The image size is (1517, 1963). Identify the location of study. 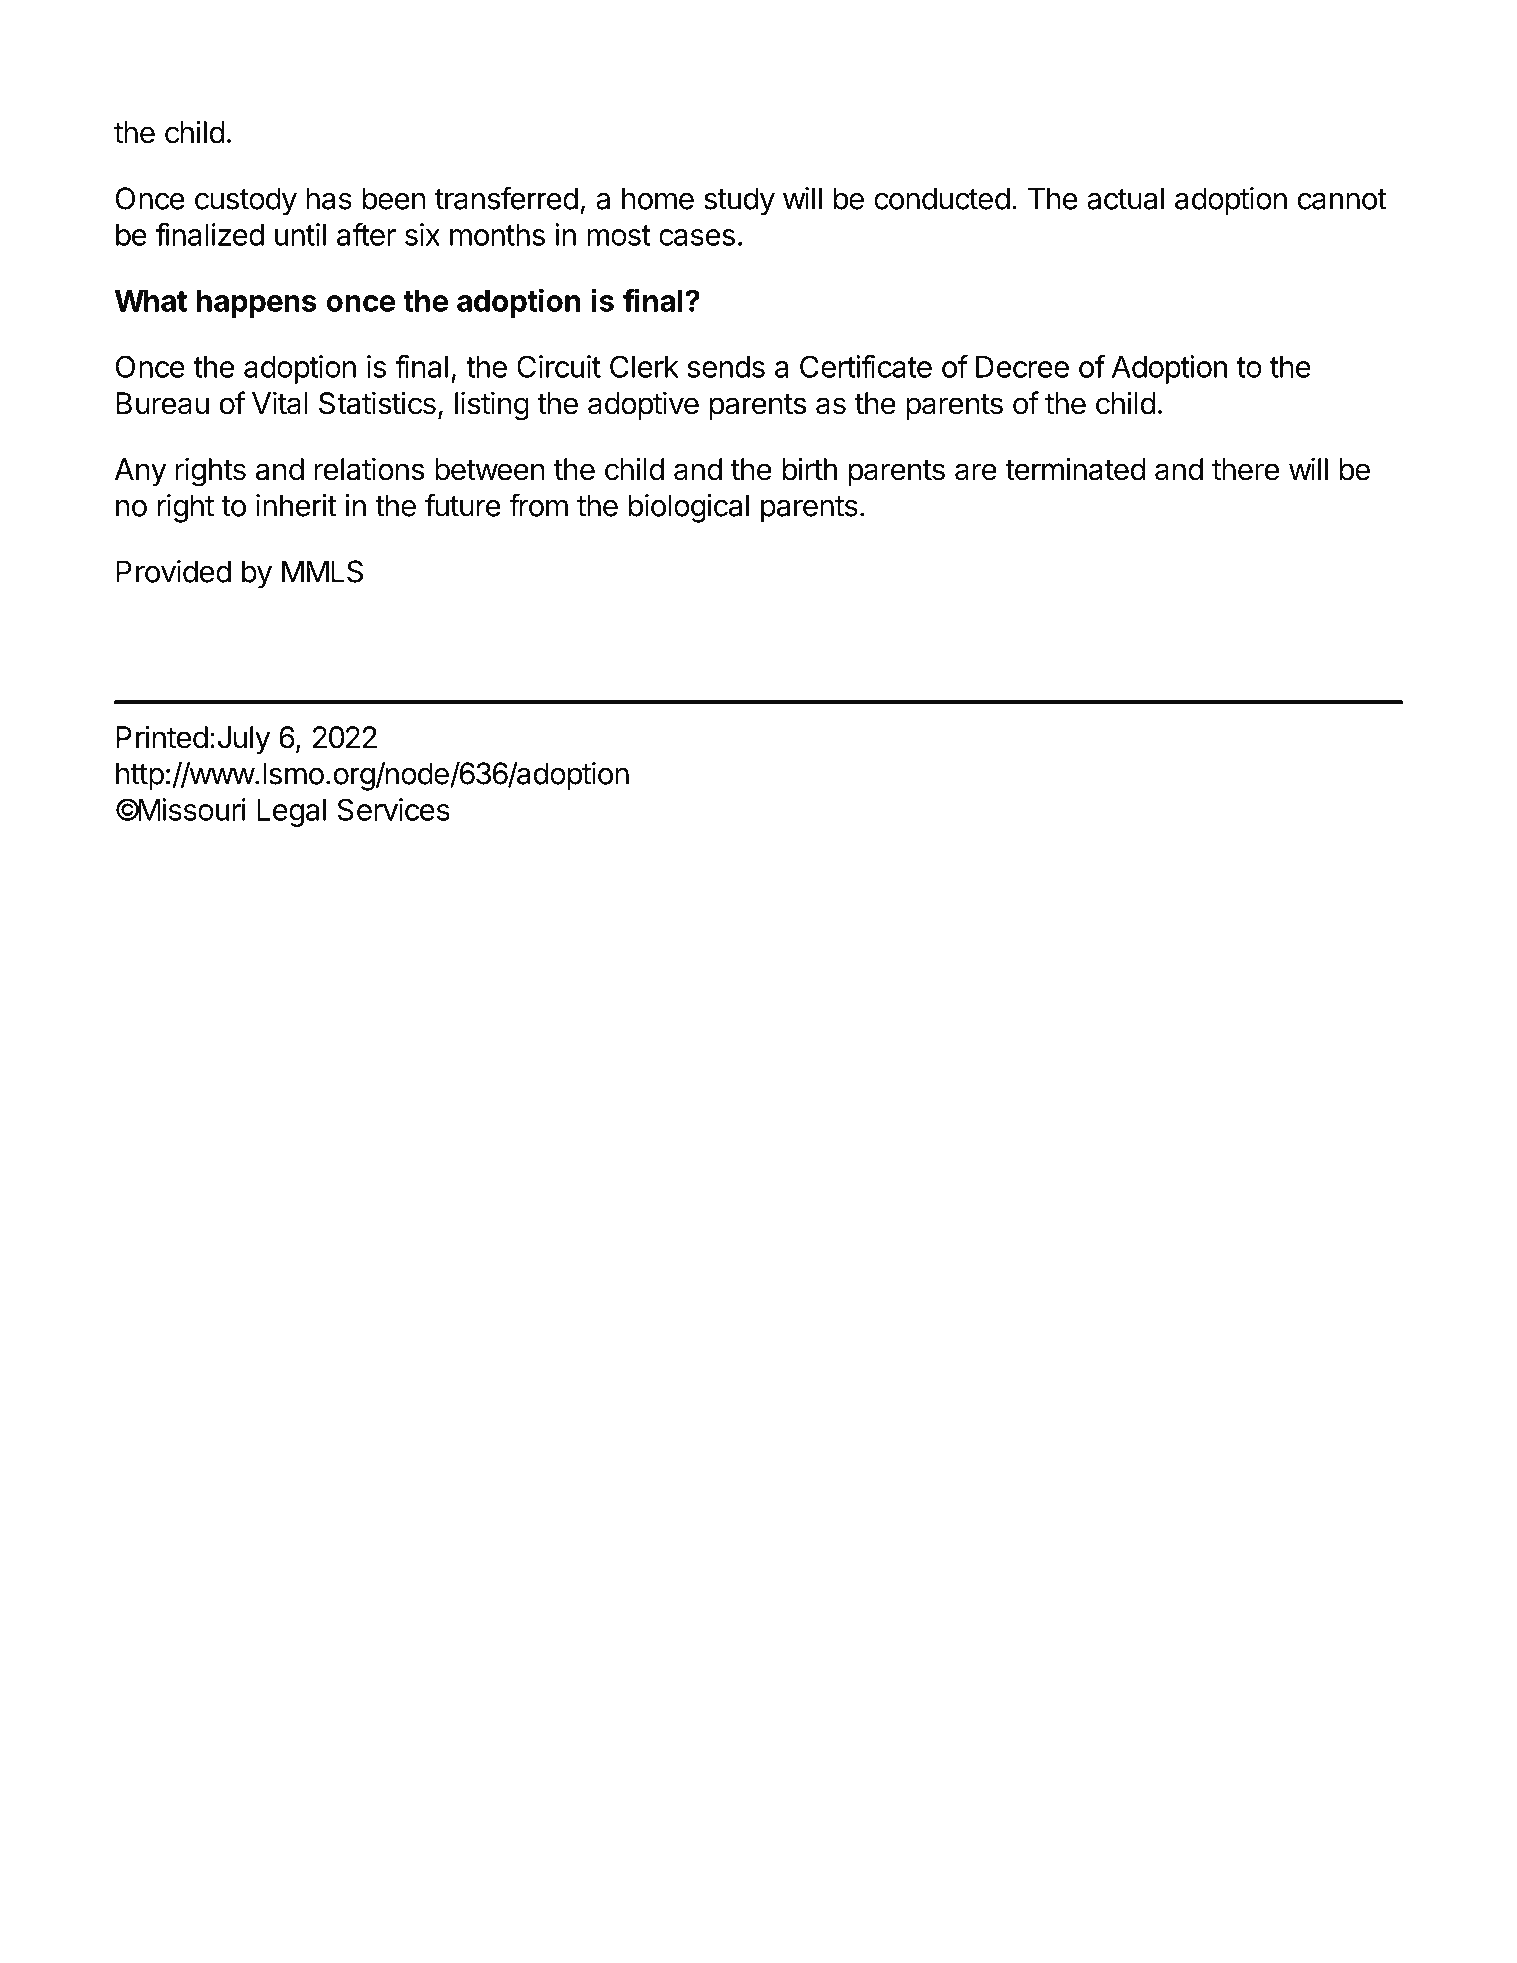
(739, 201).
